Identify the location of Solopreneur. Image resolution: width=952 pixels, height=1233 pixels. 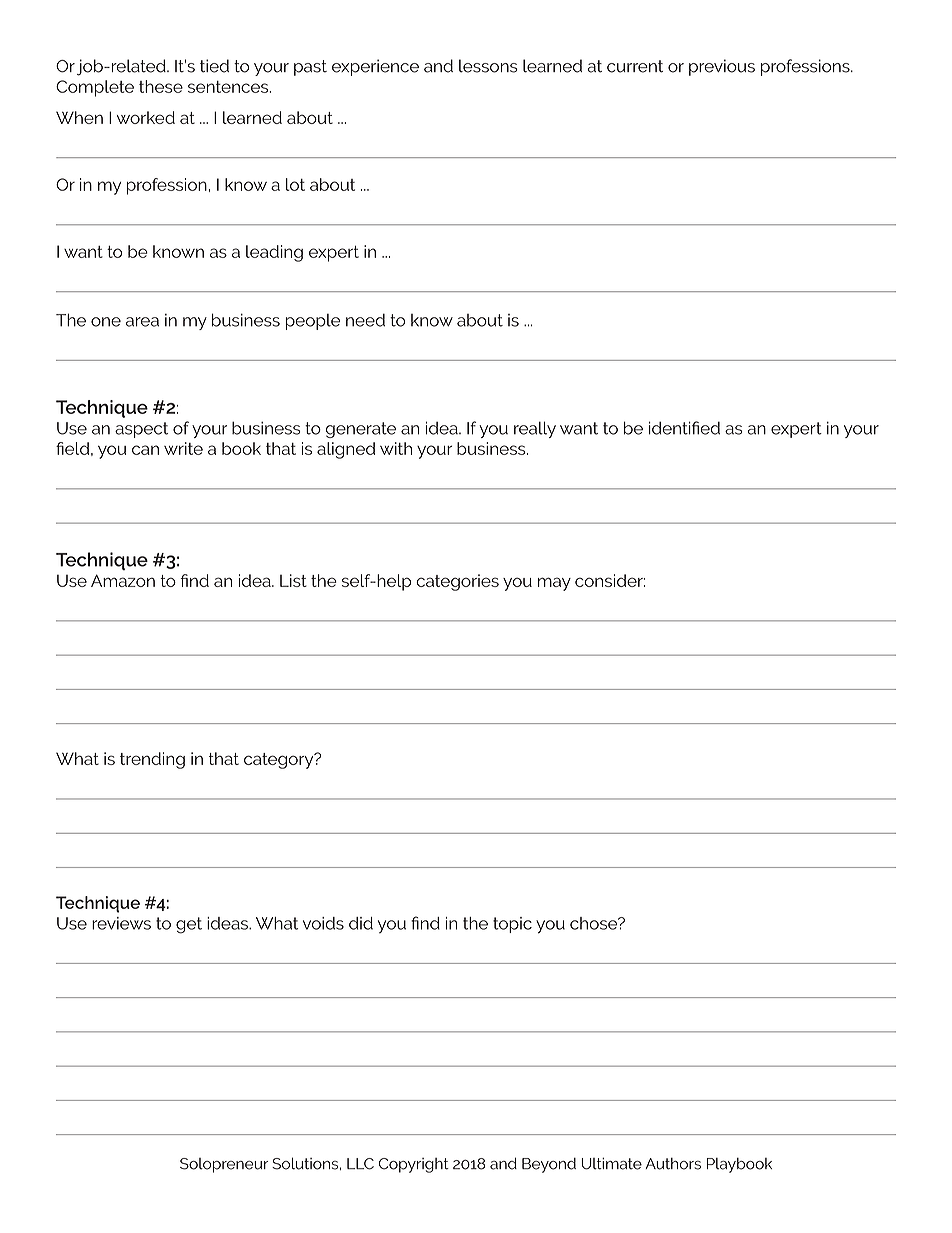
(224, 1165).
